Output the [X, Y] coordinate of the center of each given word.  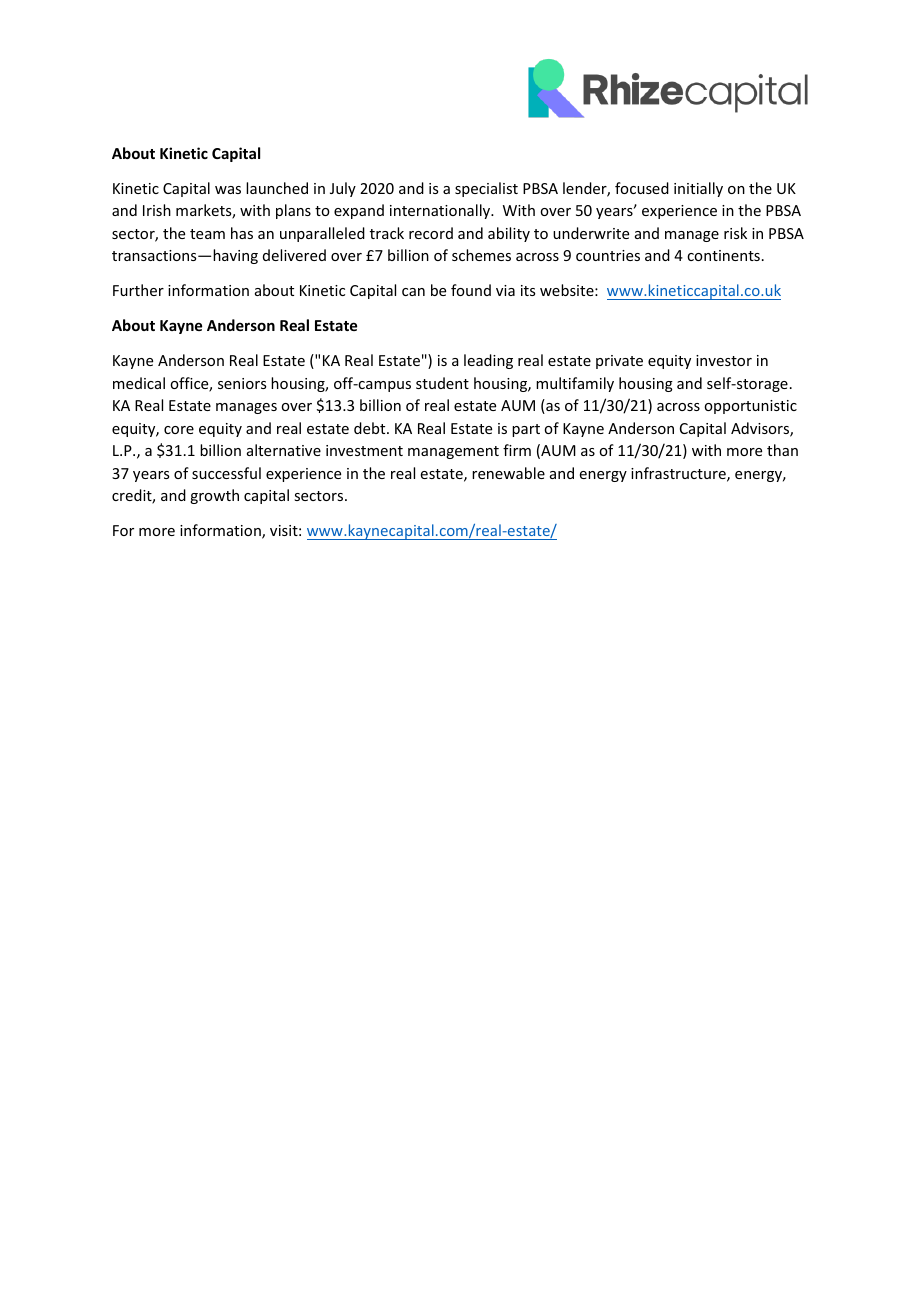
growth [214, 496]
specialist [486, 189]
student [442, 383]
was [228, 190]
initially [698, 189]
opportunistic [750, 407]
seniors [242, 383]
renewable [508, 473]
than [782, 450]
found [471, 290]
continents [723, 255]
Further [138, 290]
